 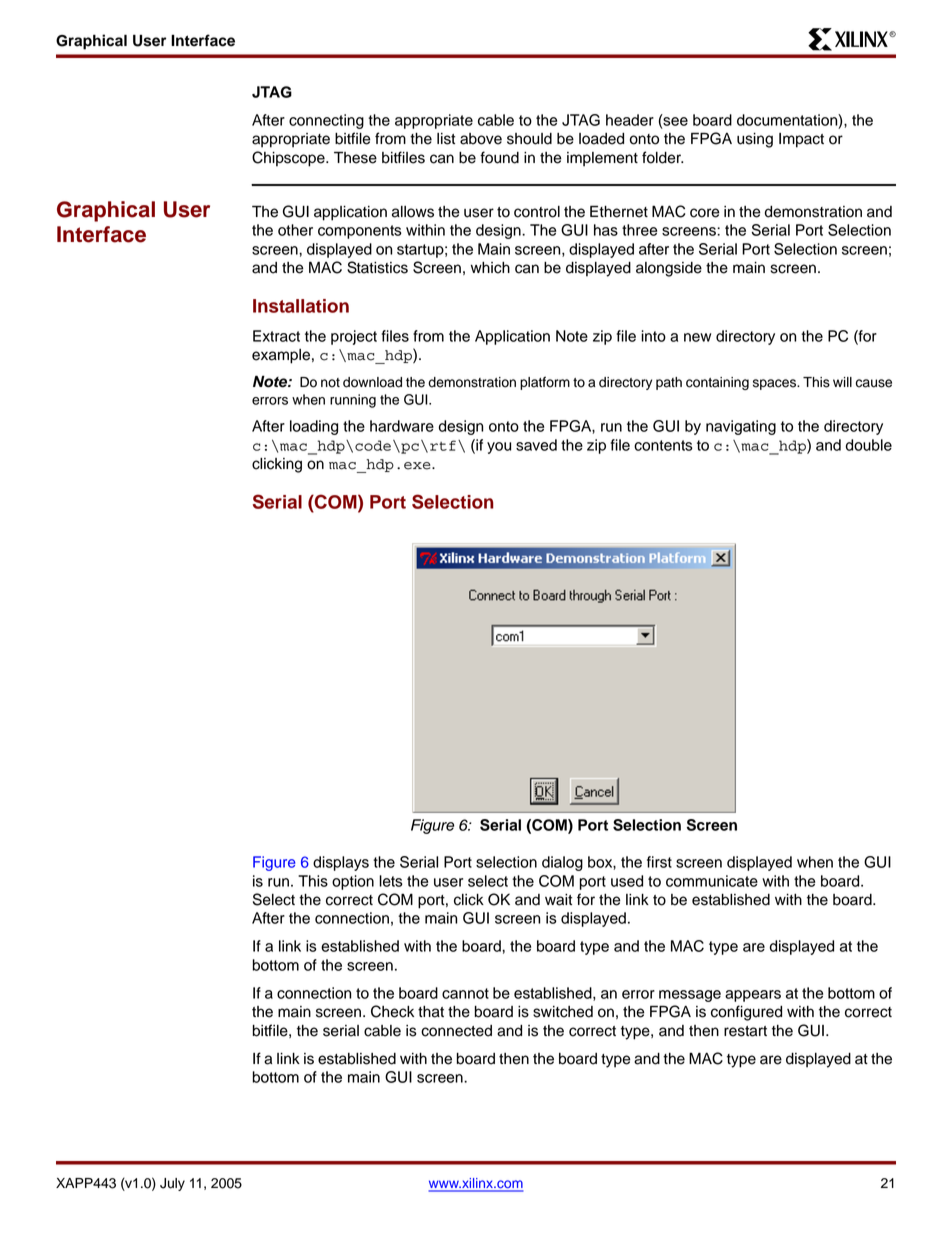 What do you see at coordinates (536, 445) in the screenshot?
I see `saved` at bounding box center [536, 445].
